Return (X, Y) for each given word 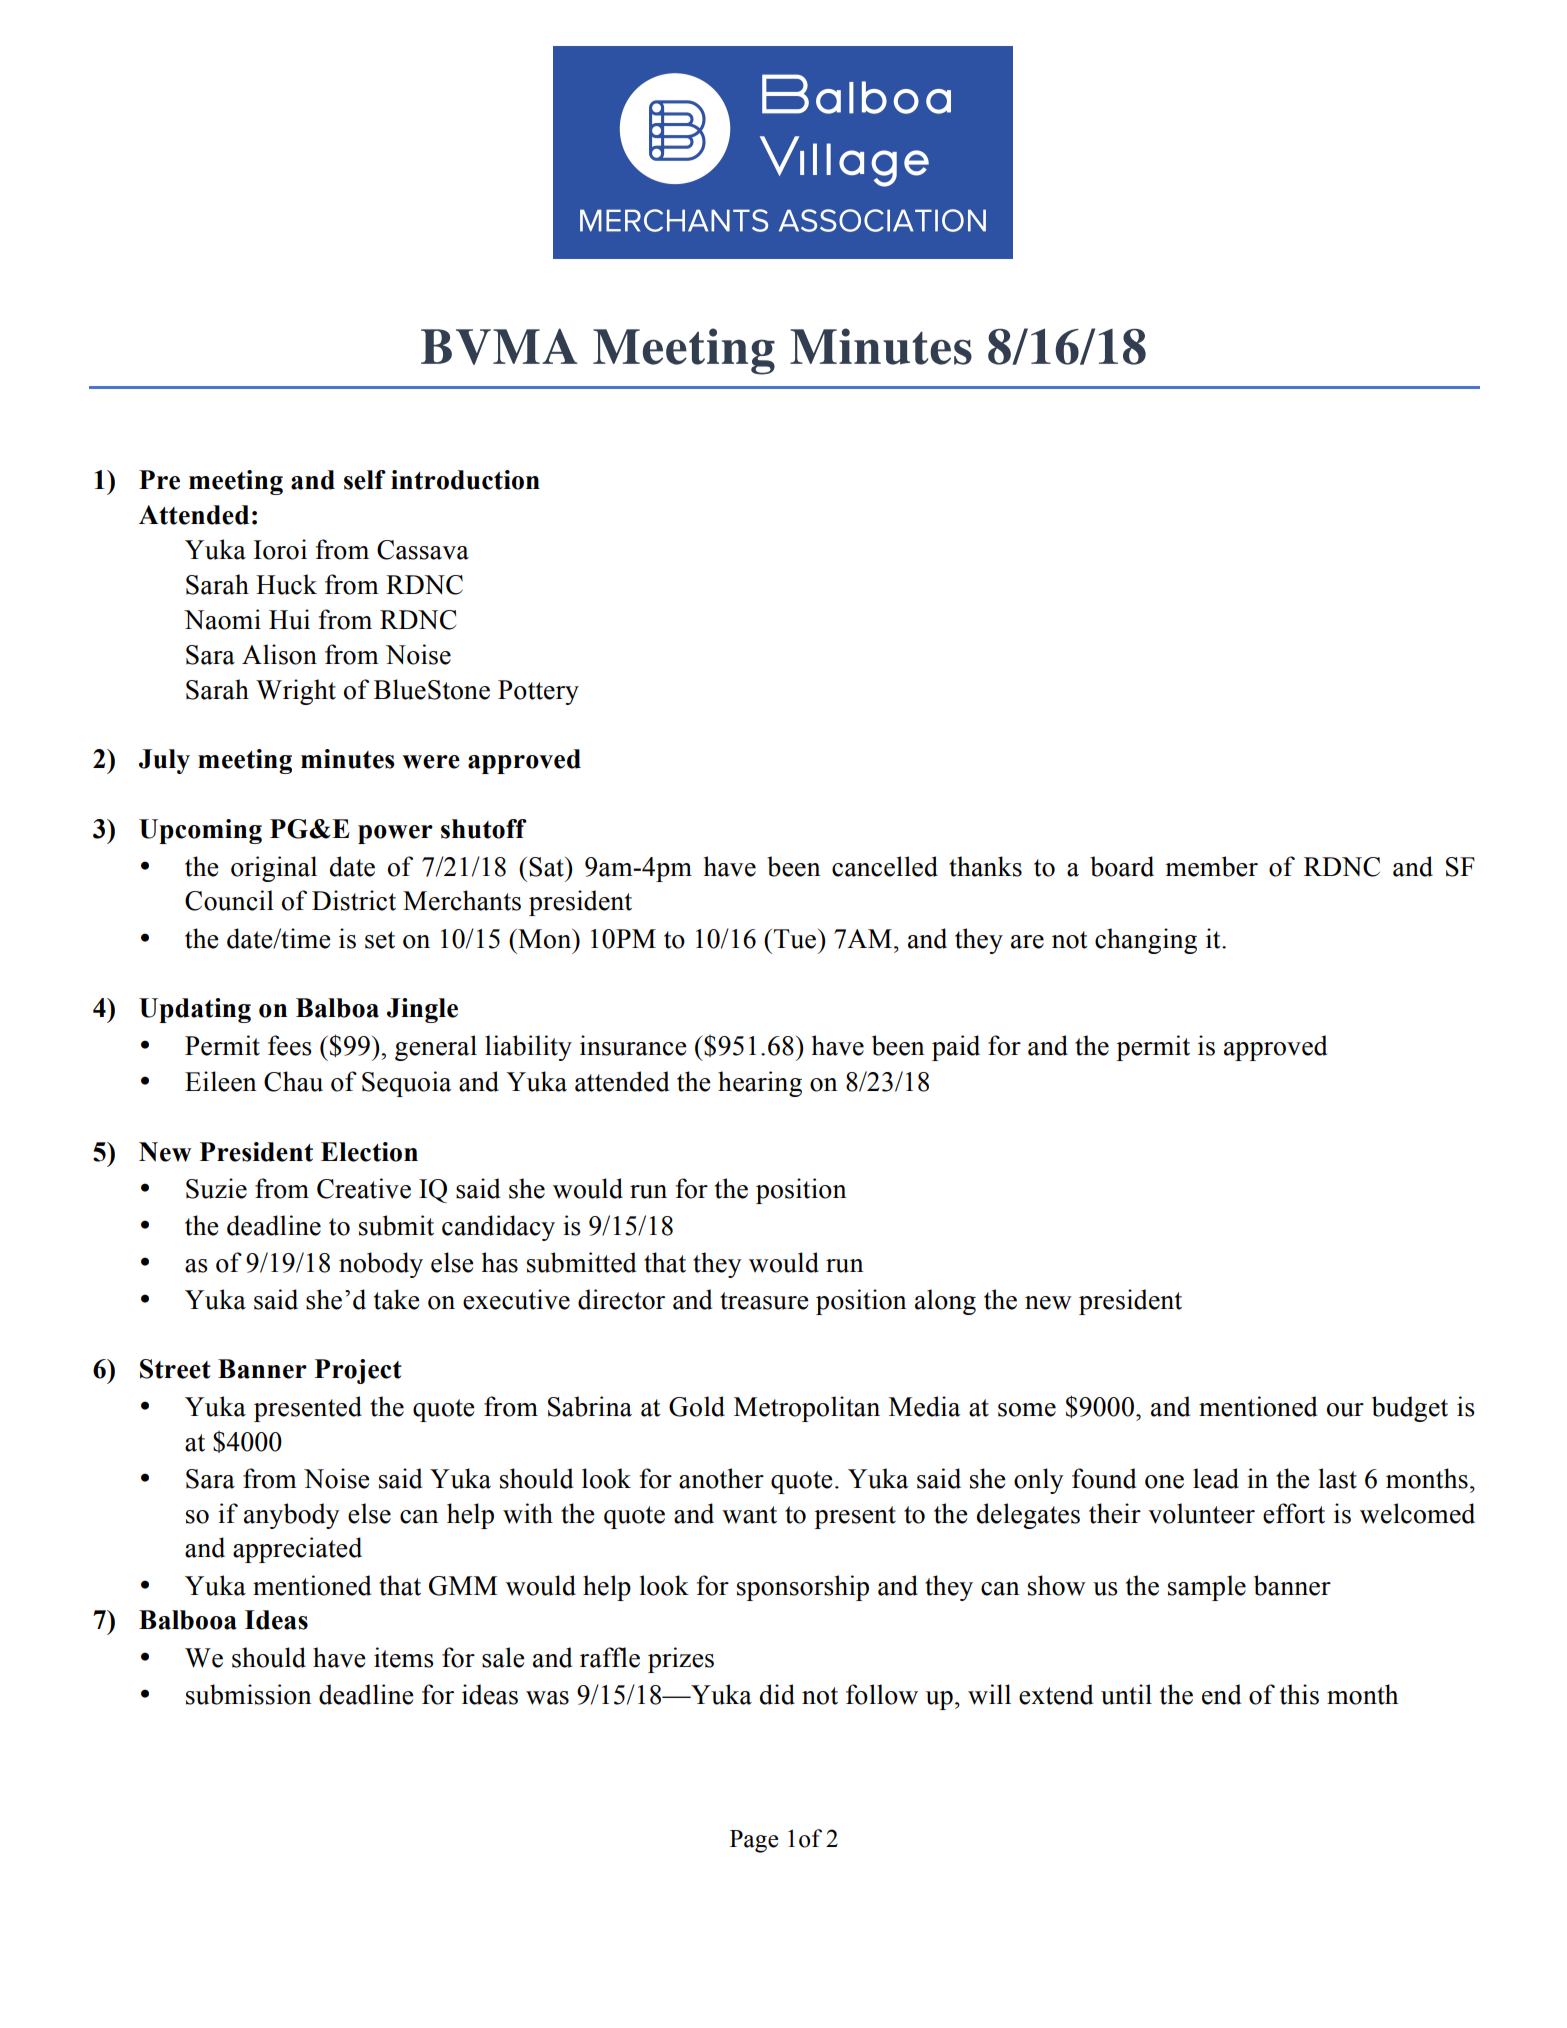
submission (249, 1694)
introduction (465, 480)
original (274, 869)
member (1211, 866)
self (365, 480)
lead (1216, 1478)
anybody (292, 1516)
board (1122, 866)
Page (754, 1841)
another (721, 1478)
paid (956, 1048)
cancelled (885, 866)
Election (369, 1152)
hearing (760, 1084)
